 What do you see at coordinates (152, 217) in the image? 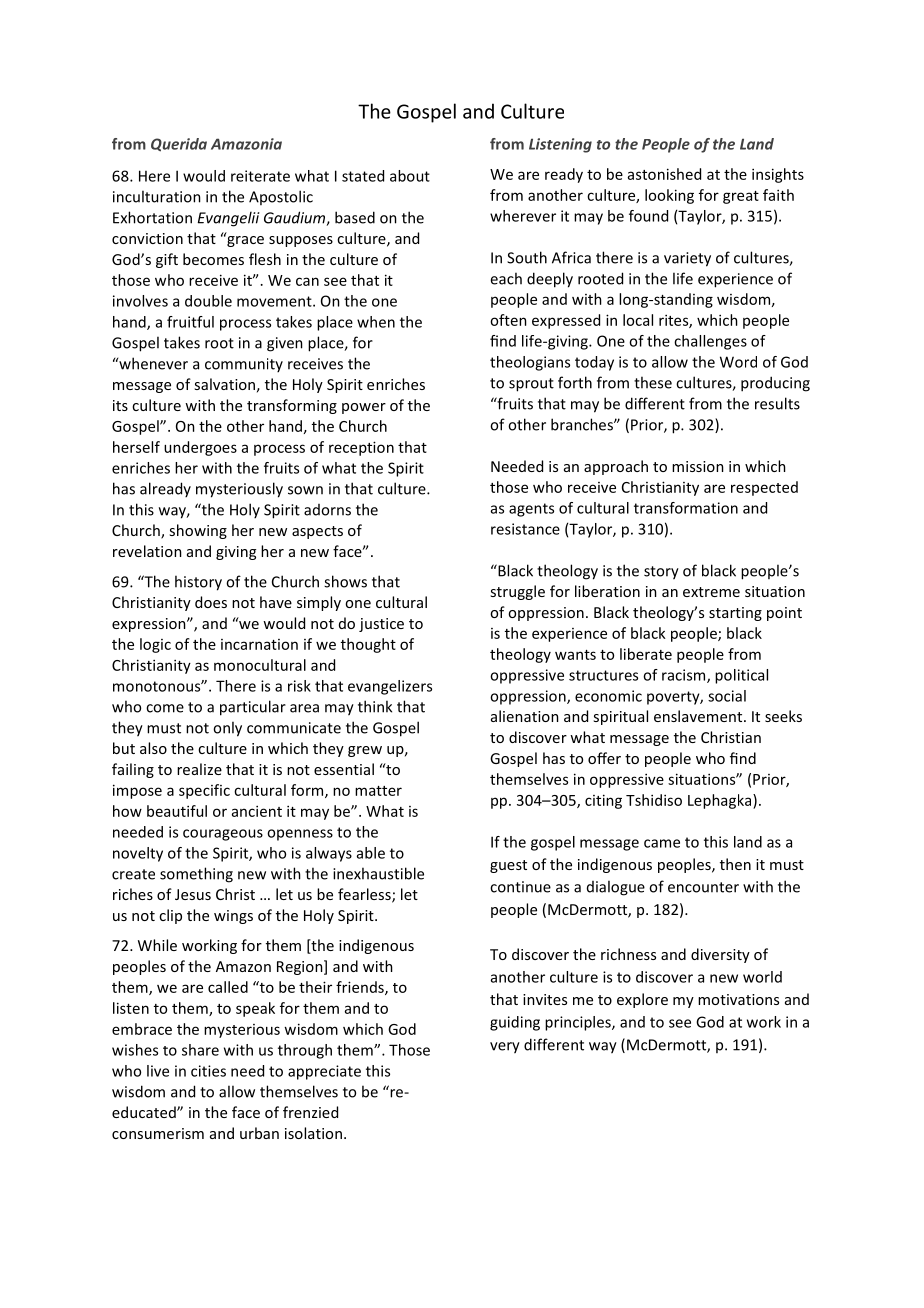
I see `Exhortation` at bounding box center [152, 217].
